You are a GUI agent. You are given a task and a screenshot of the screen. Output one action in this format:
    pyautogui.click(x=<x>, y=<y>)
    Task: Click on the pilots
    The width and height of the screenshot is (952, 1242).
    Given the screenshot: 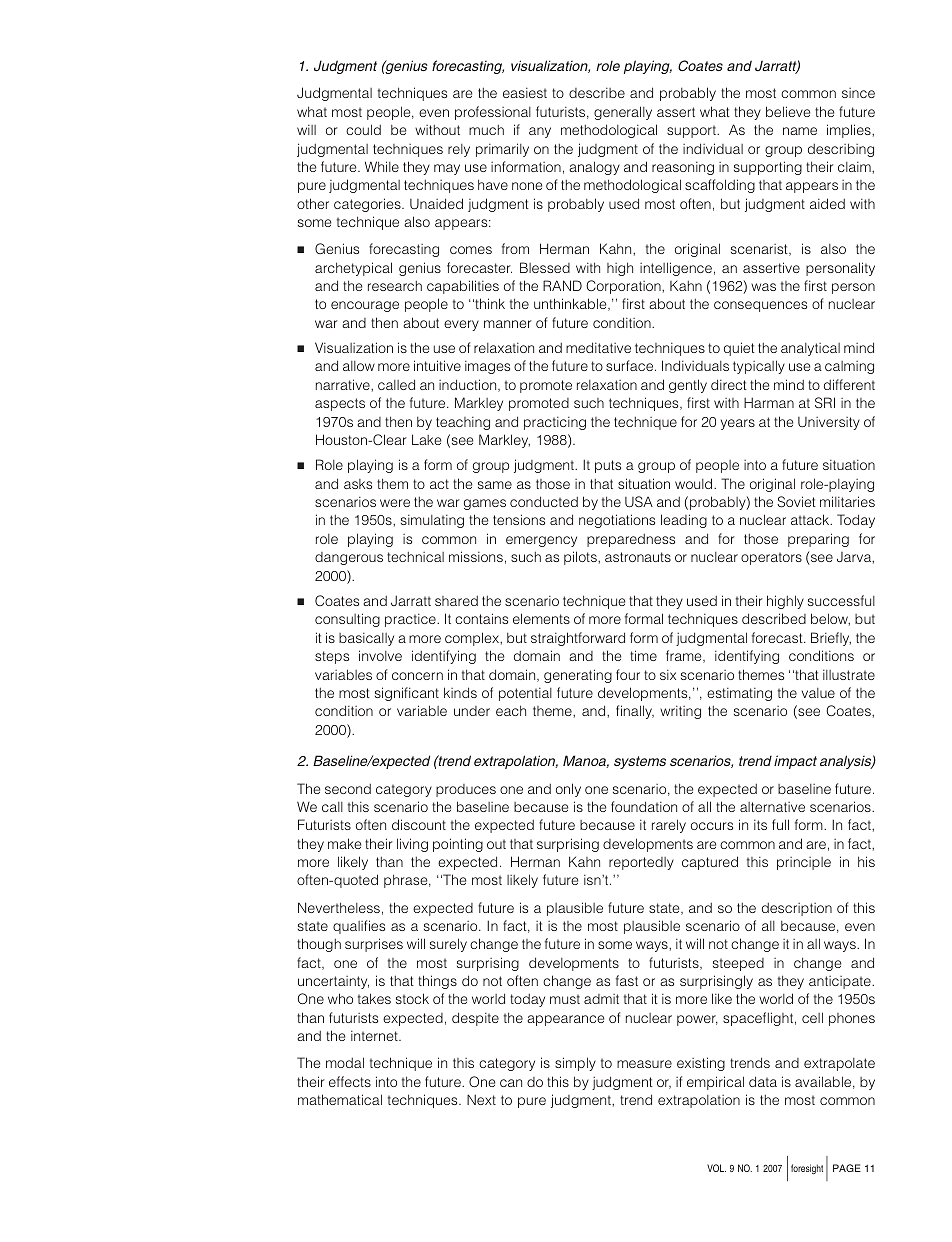 What is the action you would take?
    pyautogui.click(x=581, y=558)
